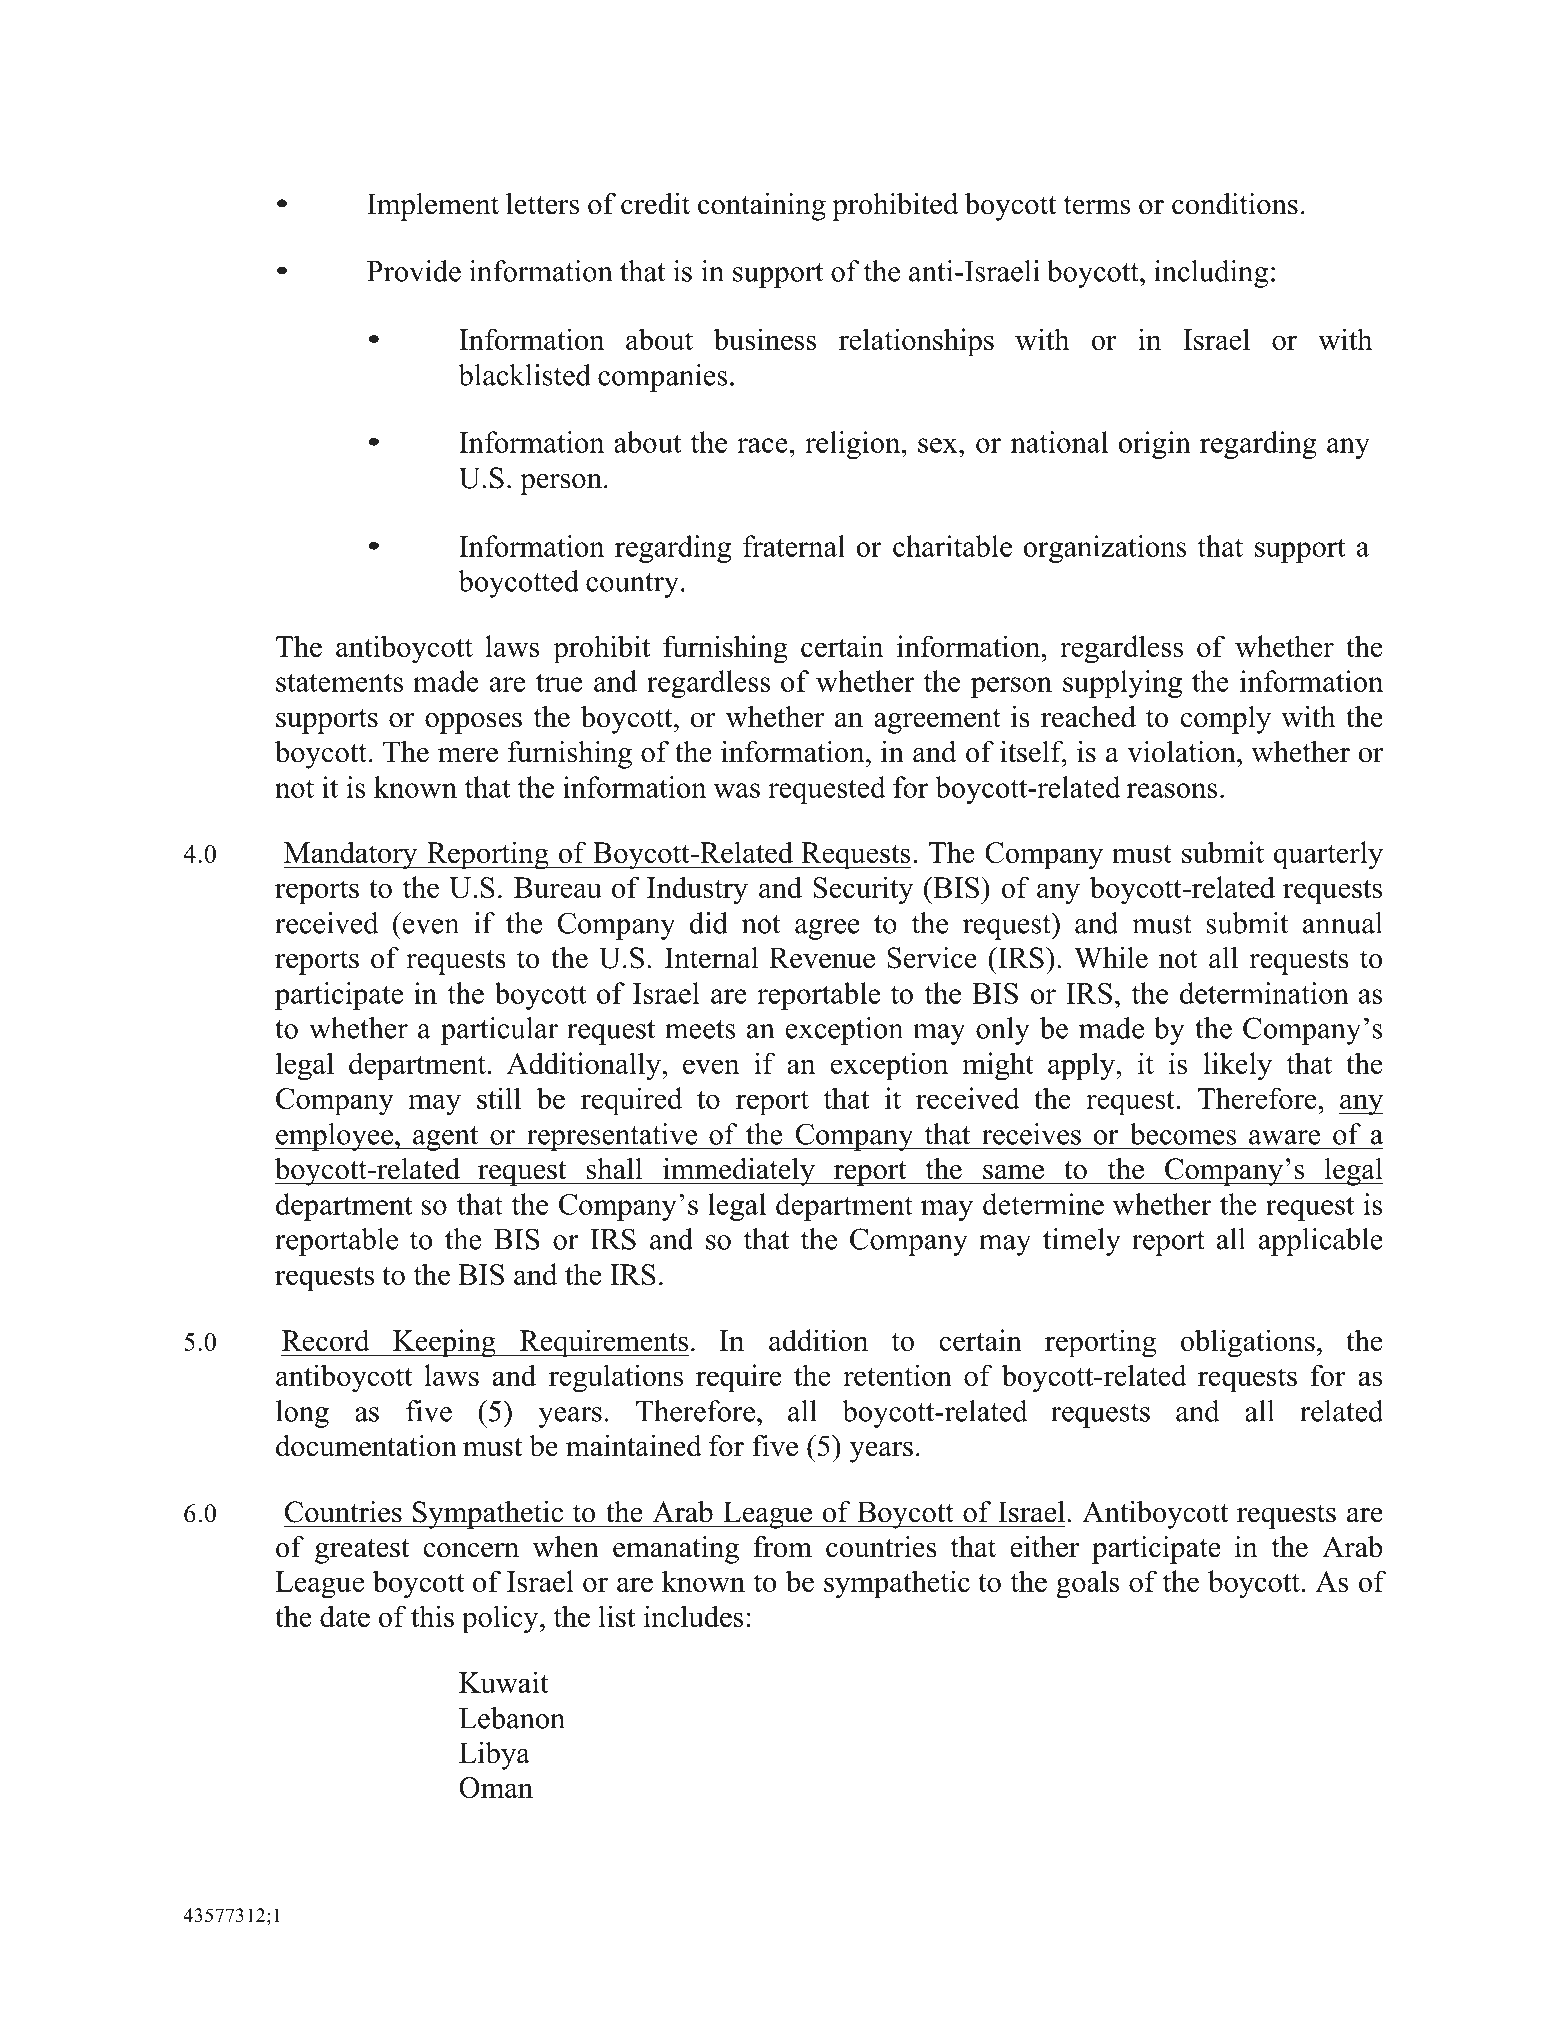  I want to click on including, so click(1211, 274).
